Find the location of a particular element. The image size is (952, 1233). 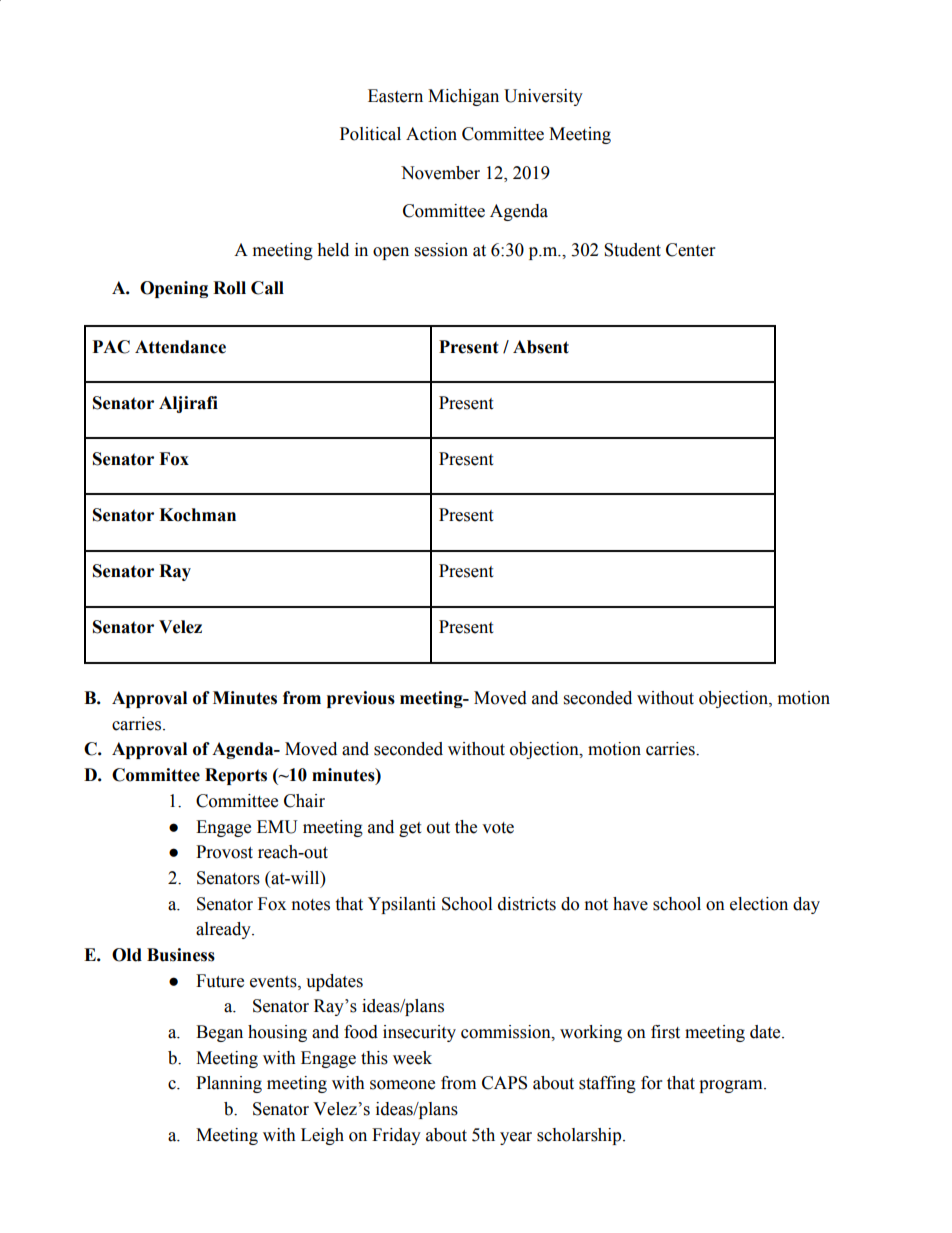

Action is located at coordinates (431, 134).
